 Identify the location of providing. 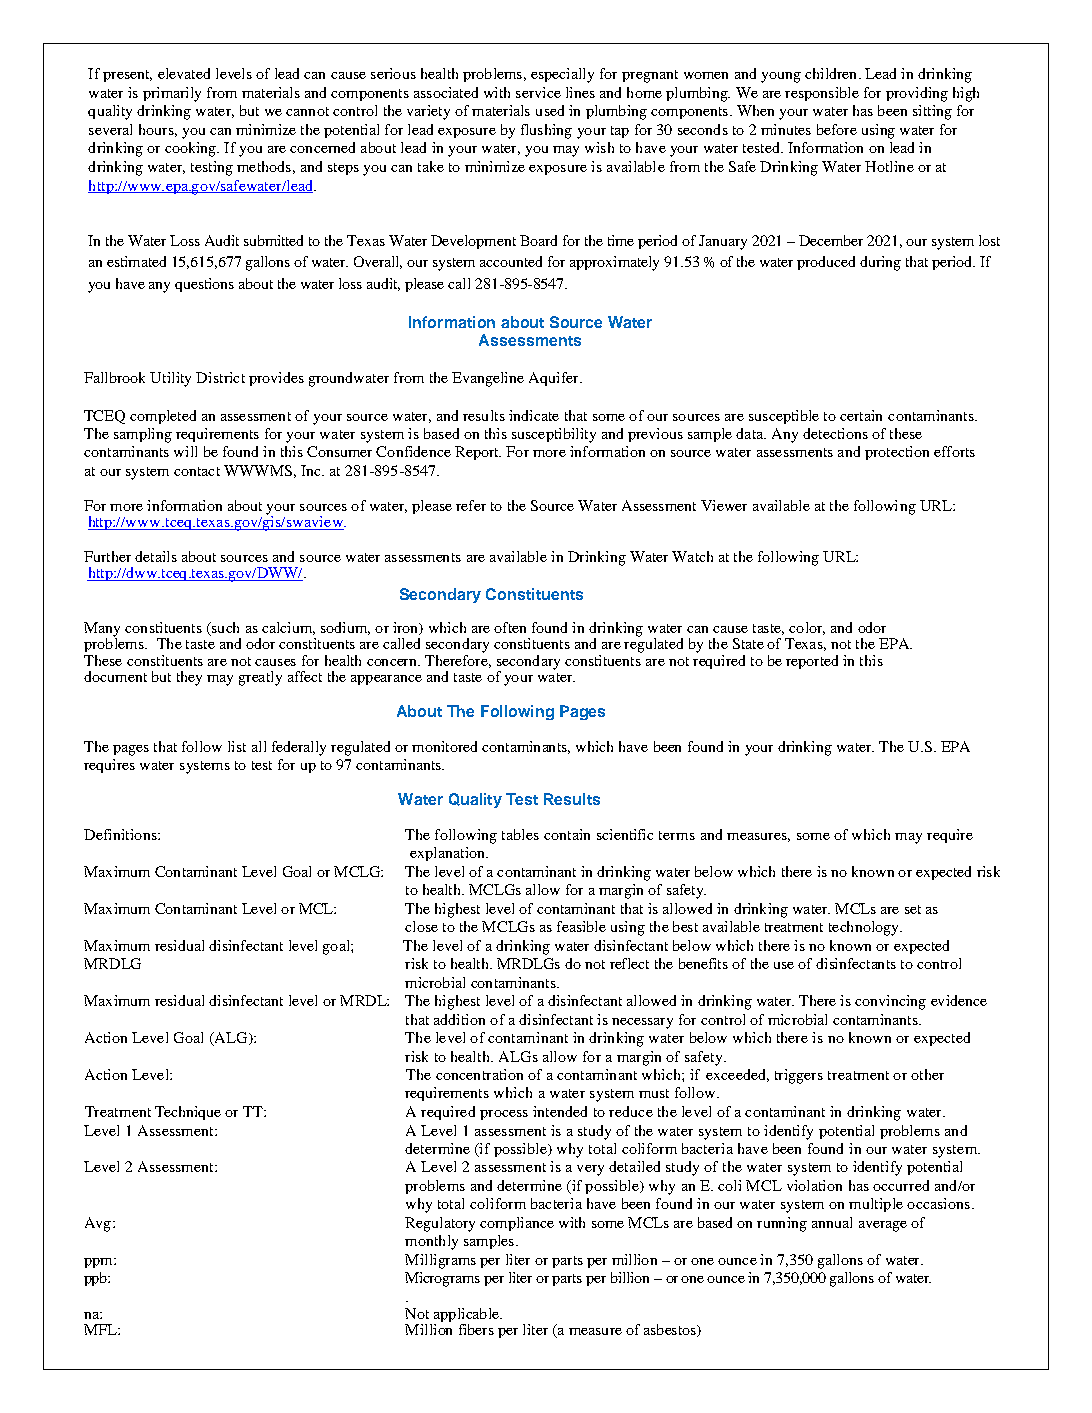
(917, 94).
